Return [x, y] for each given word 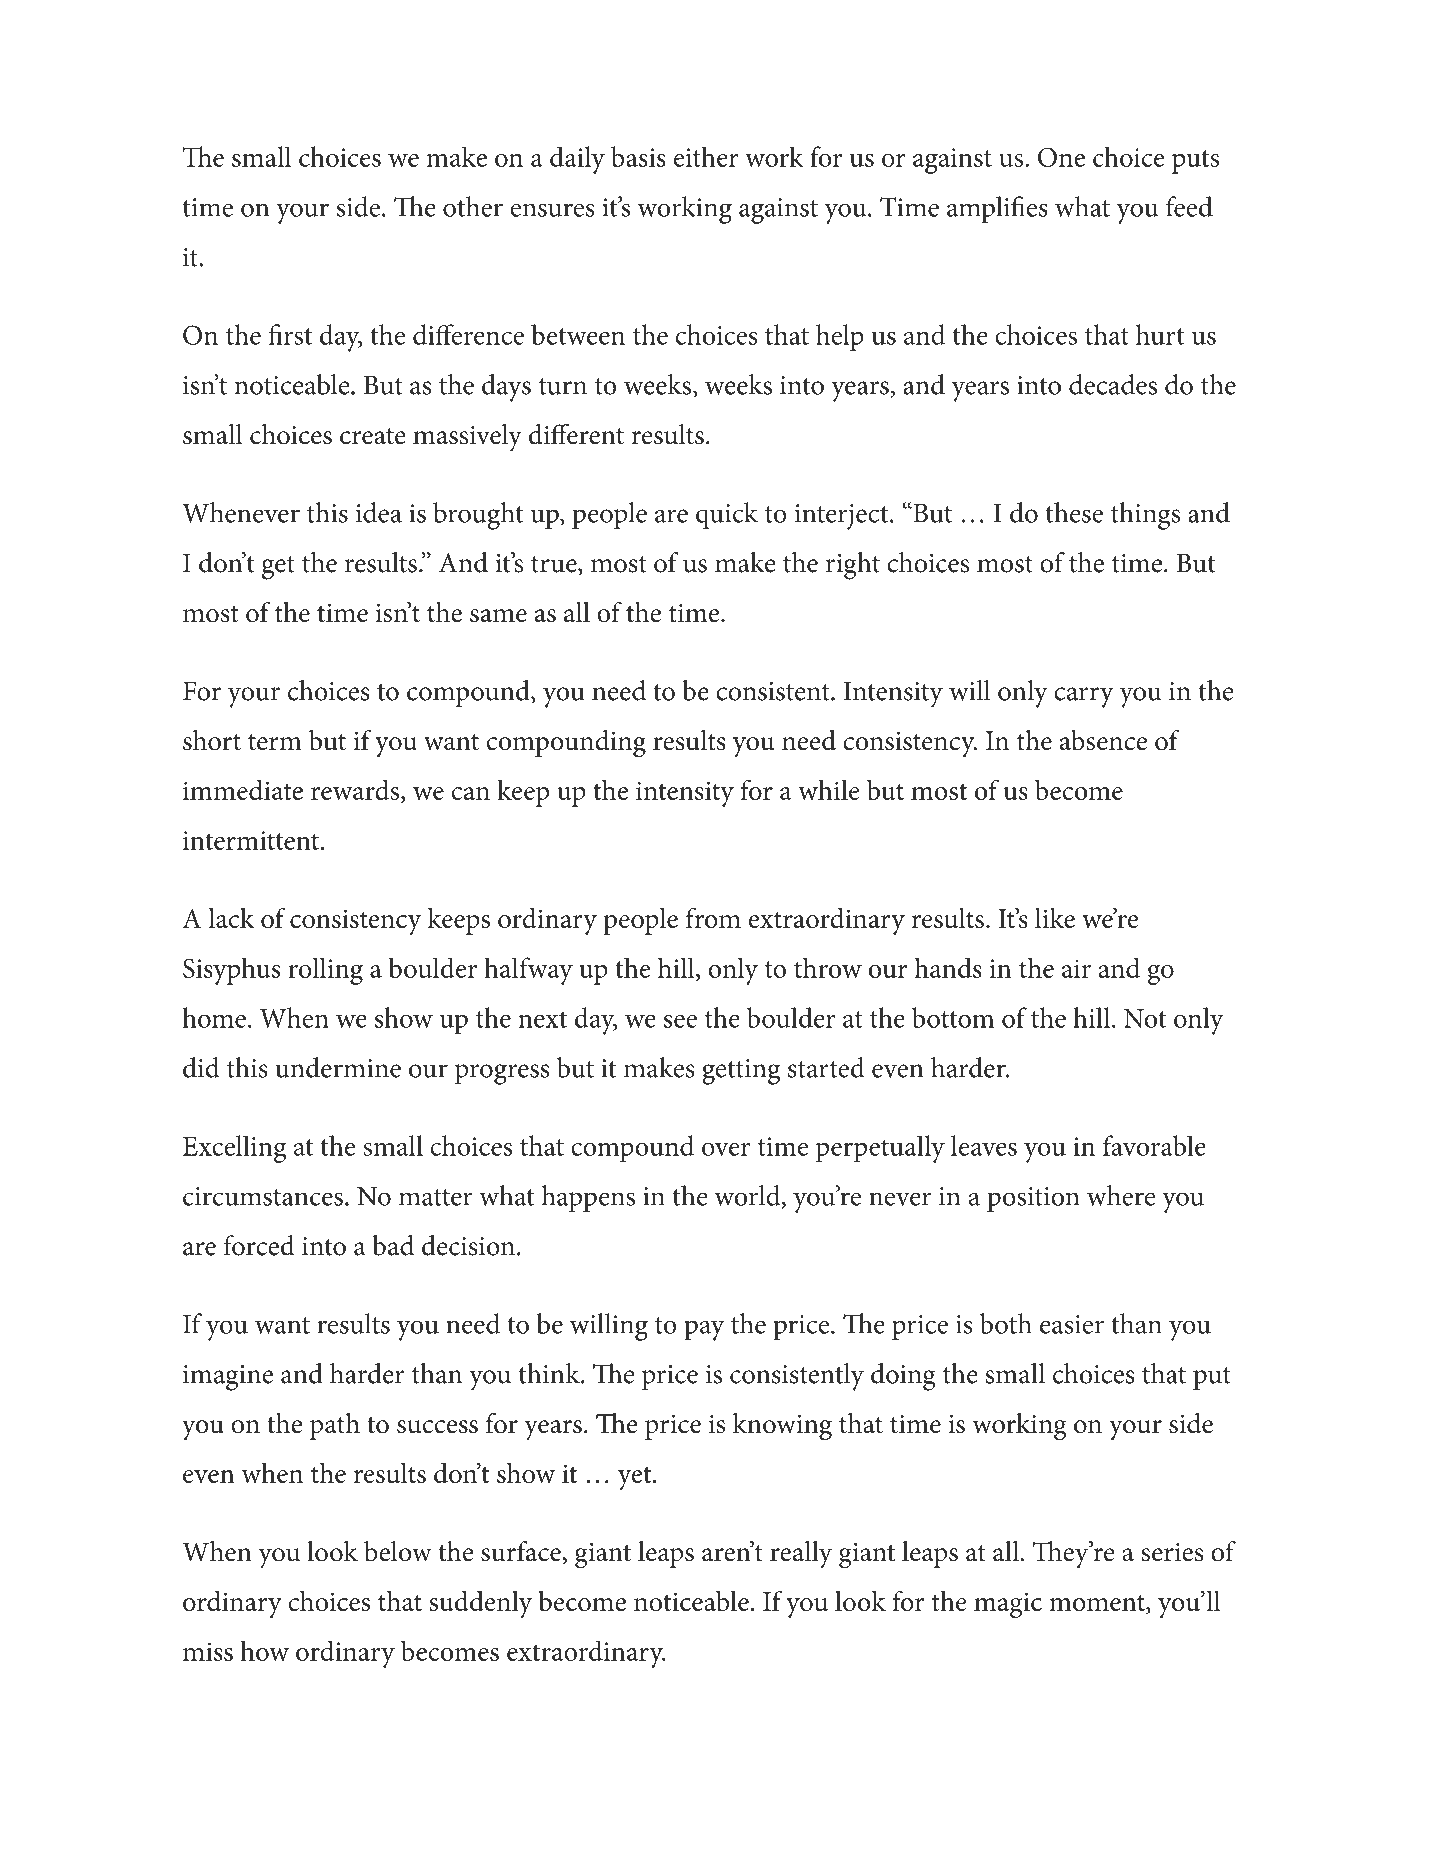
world [748, 1196]
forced [259, 1245]
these [1074, 512]
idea [379, 512]
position [1033, 1199]
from [713, 917]
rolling [325, 971]
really [801, 1555]
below [398, 1551]
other [473, 206]
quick [727, 516]
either [706, 156]
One [1061, 157]
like [1055, 918]
